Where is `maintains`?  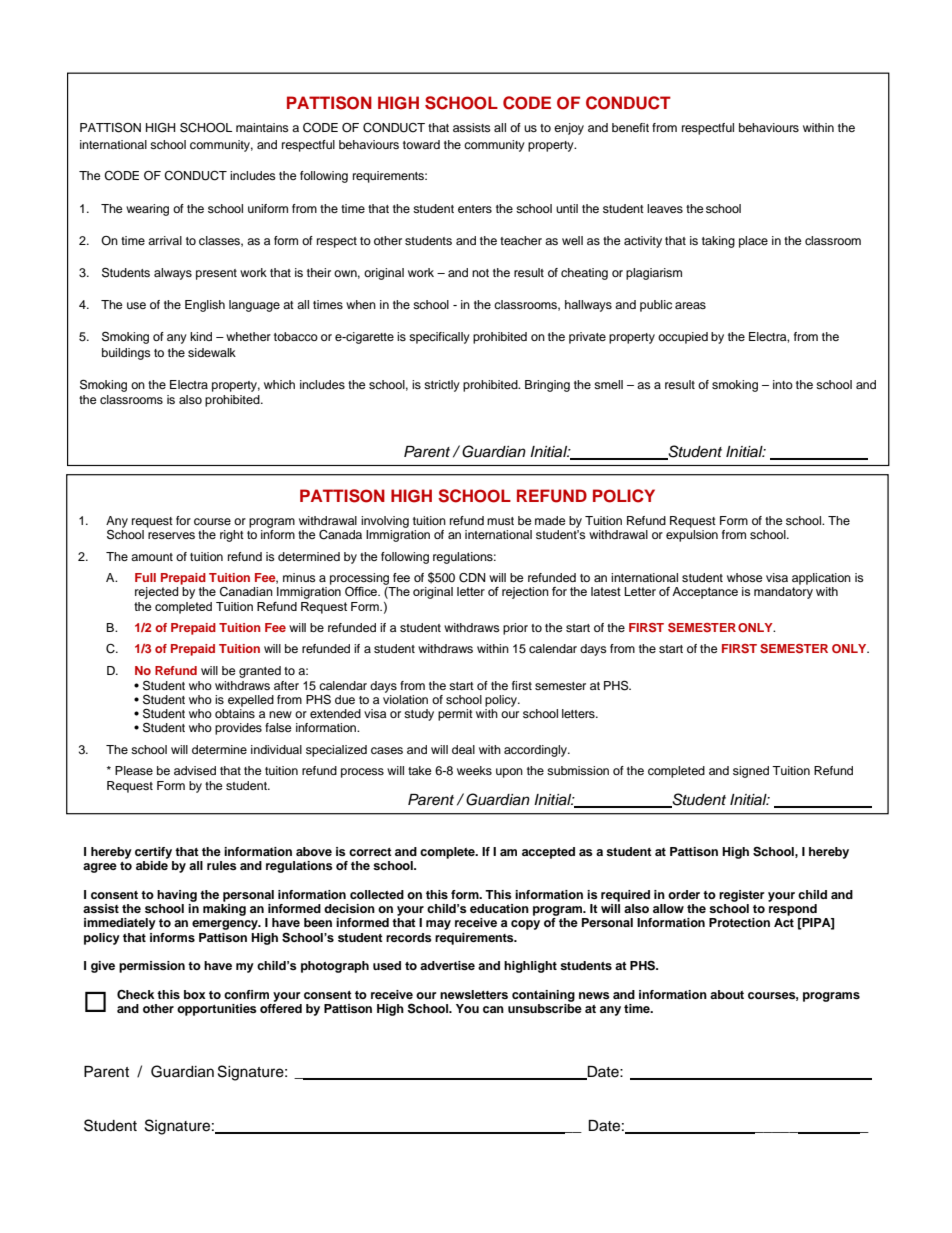 maintains is located at coordinates (262, 127).
